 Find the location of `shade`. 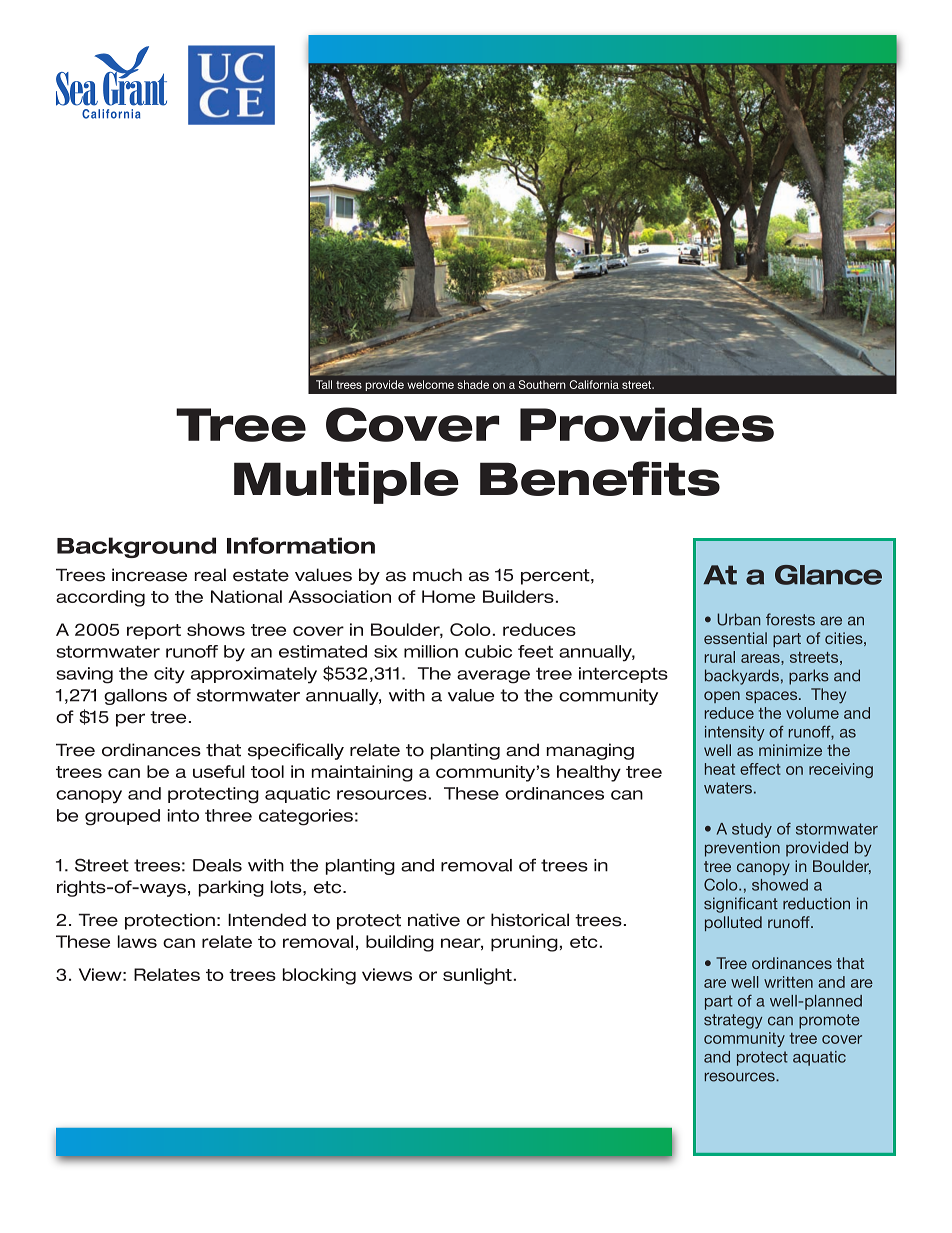

shade is located at coordinates (473, 384).
